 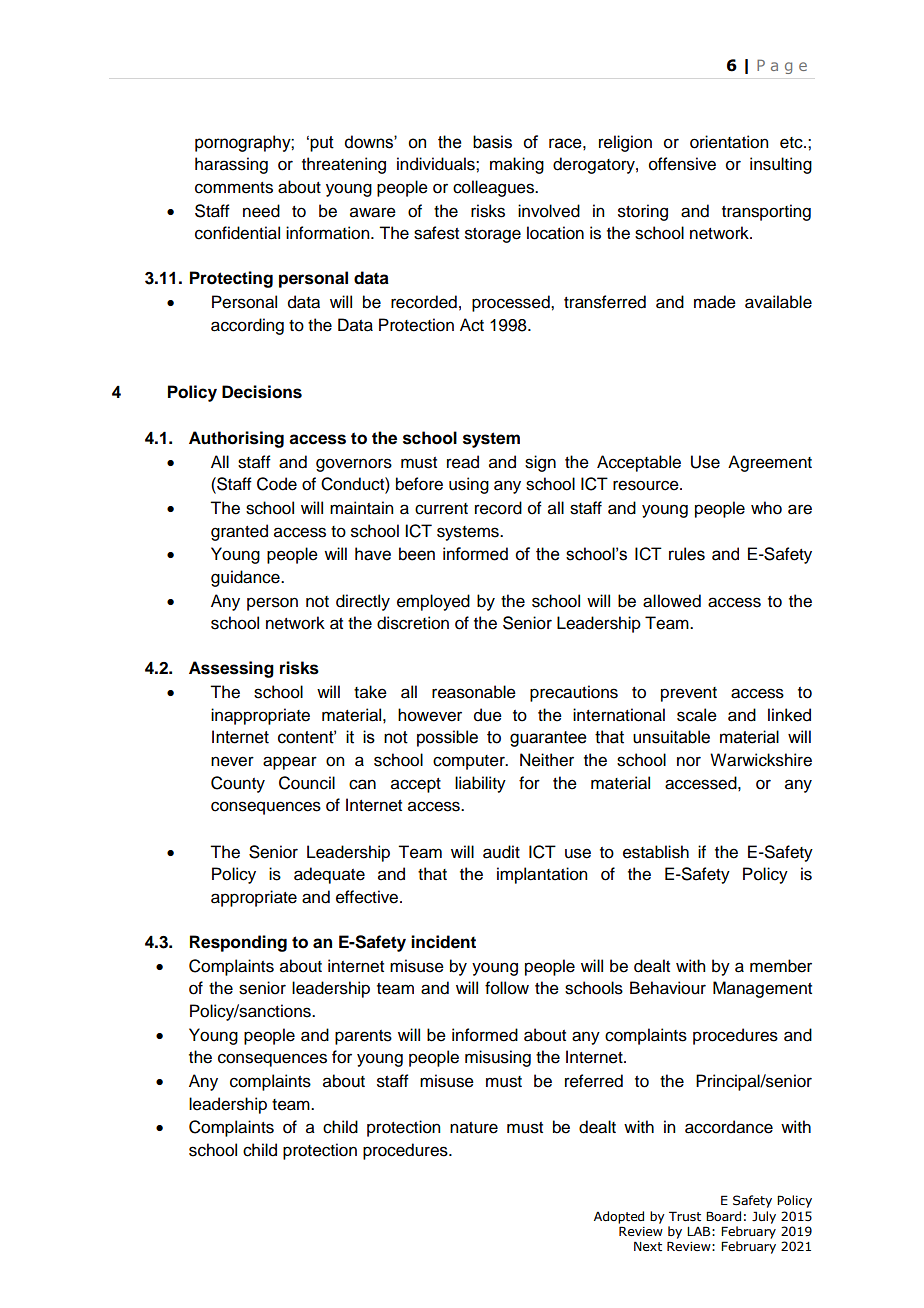 I want to click on appear, so click(x=290, y=763).
